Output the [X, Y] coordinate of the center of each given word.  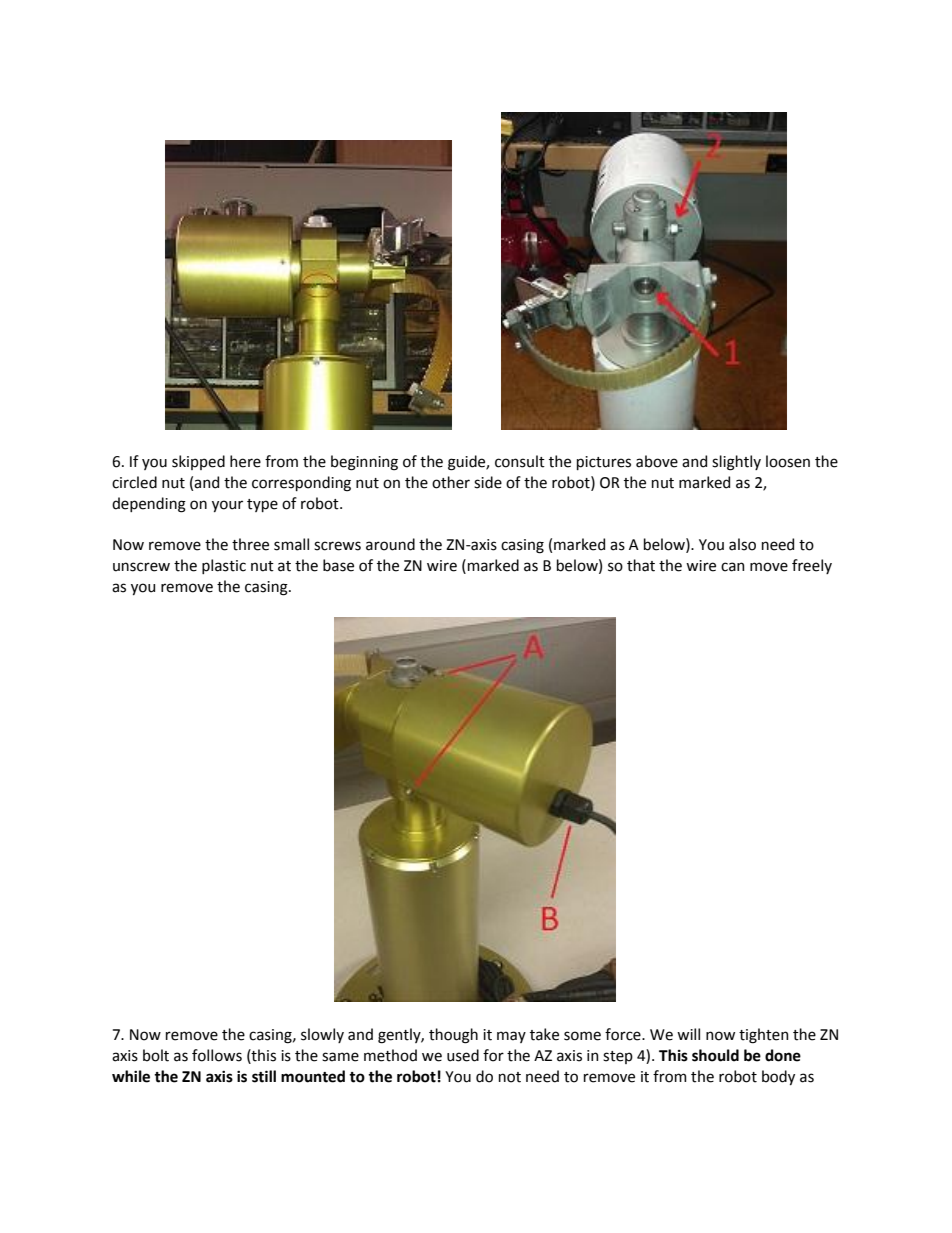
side [488, 482]
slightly [736, 463]
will [688, 1034]
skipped [198, 462]
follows [217, 1055]
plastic [224, 566]
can [733, 567]
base [338, 565]
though [453, 1036]
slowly [322, 1035]
